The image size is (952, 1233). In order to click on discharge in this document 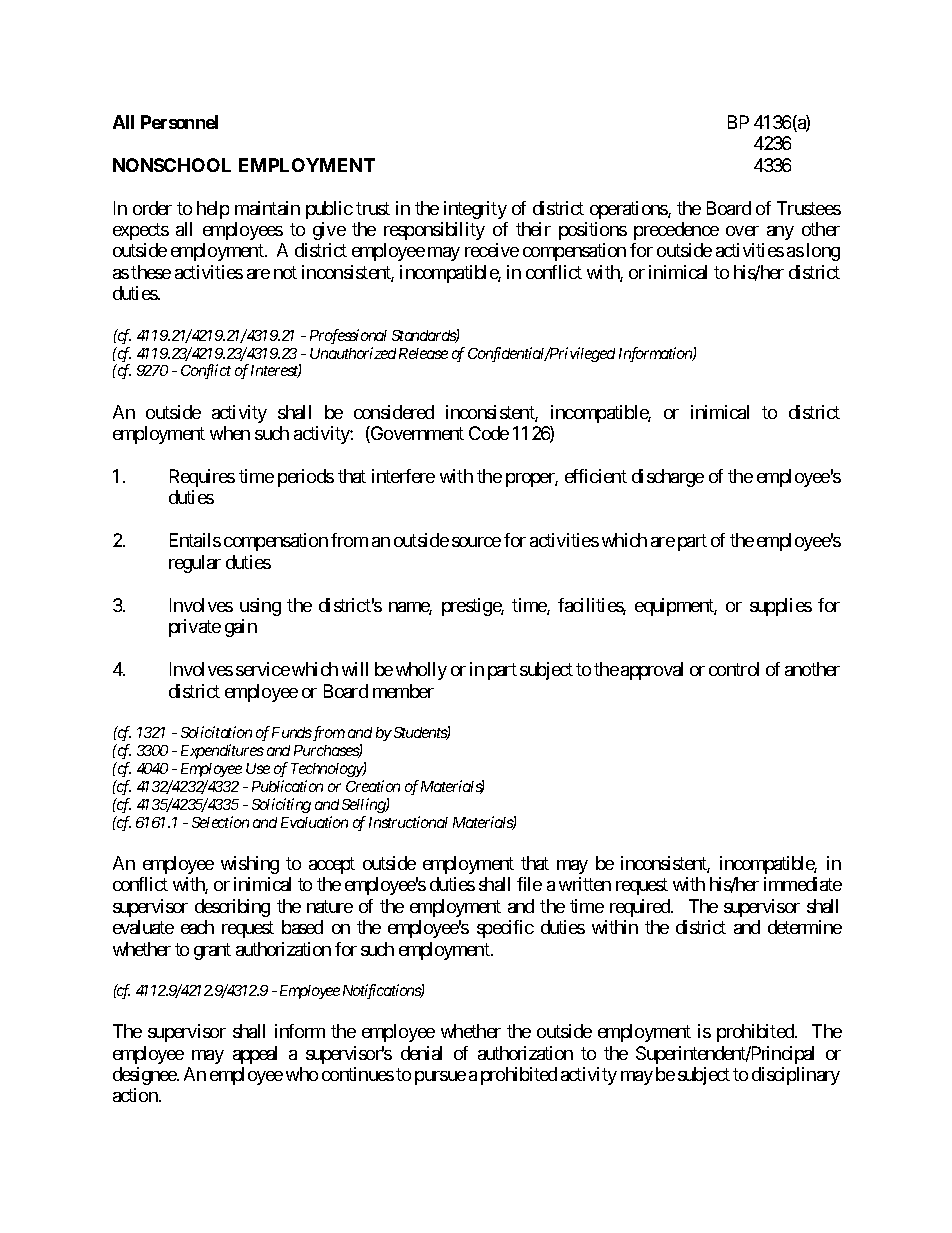, I will do `click(668, 478)`.
